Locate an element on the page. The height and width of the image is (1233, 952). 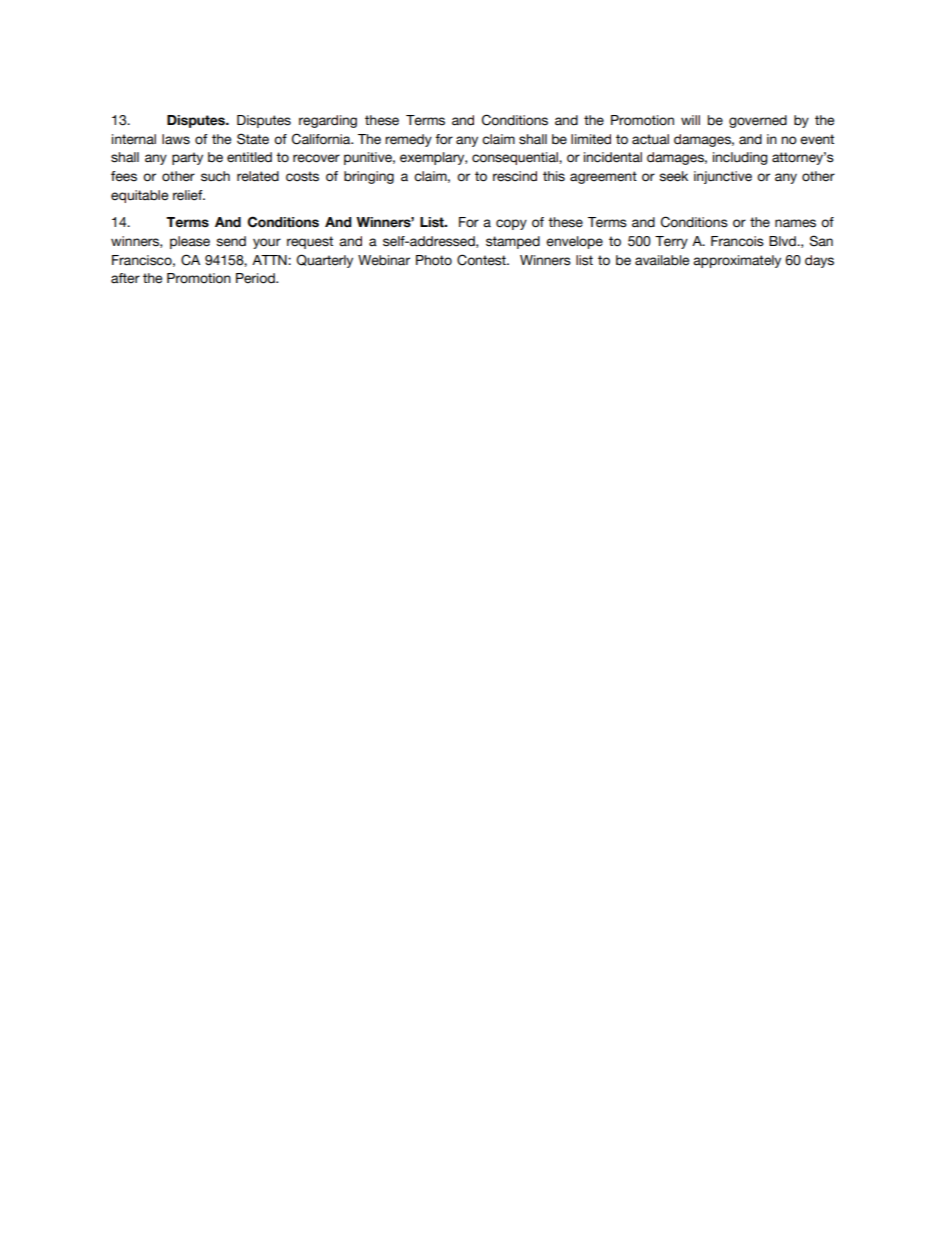
Contest is located at coordinates (482, 260).
